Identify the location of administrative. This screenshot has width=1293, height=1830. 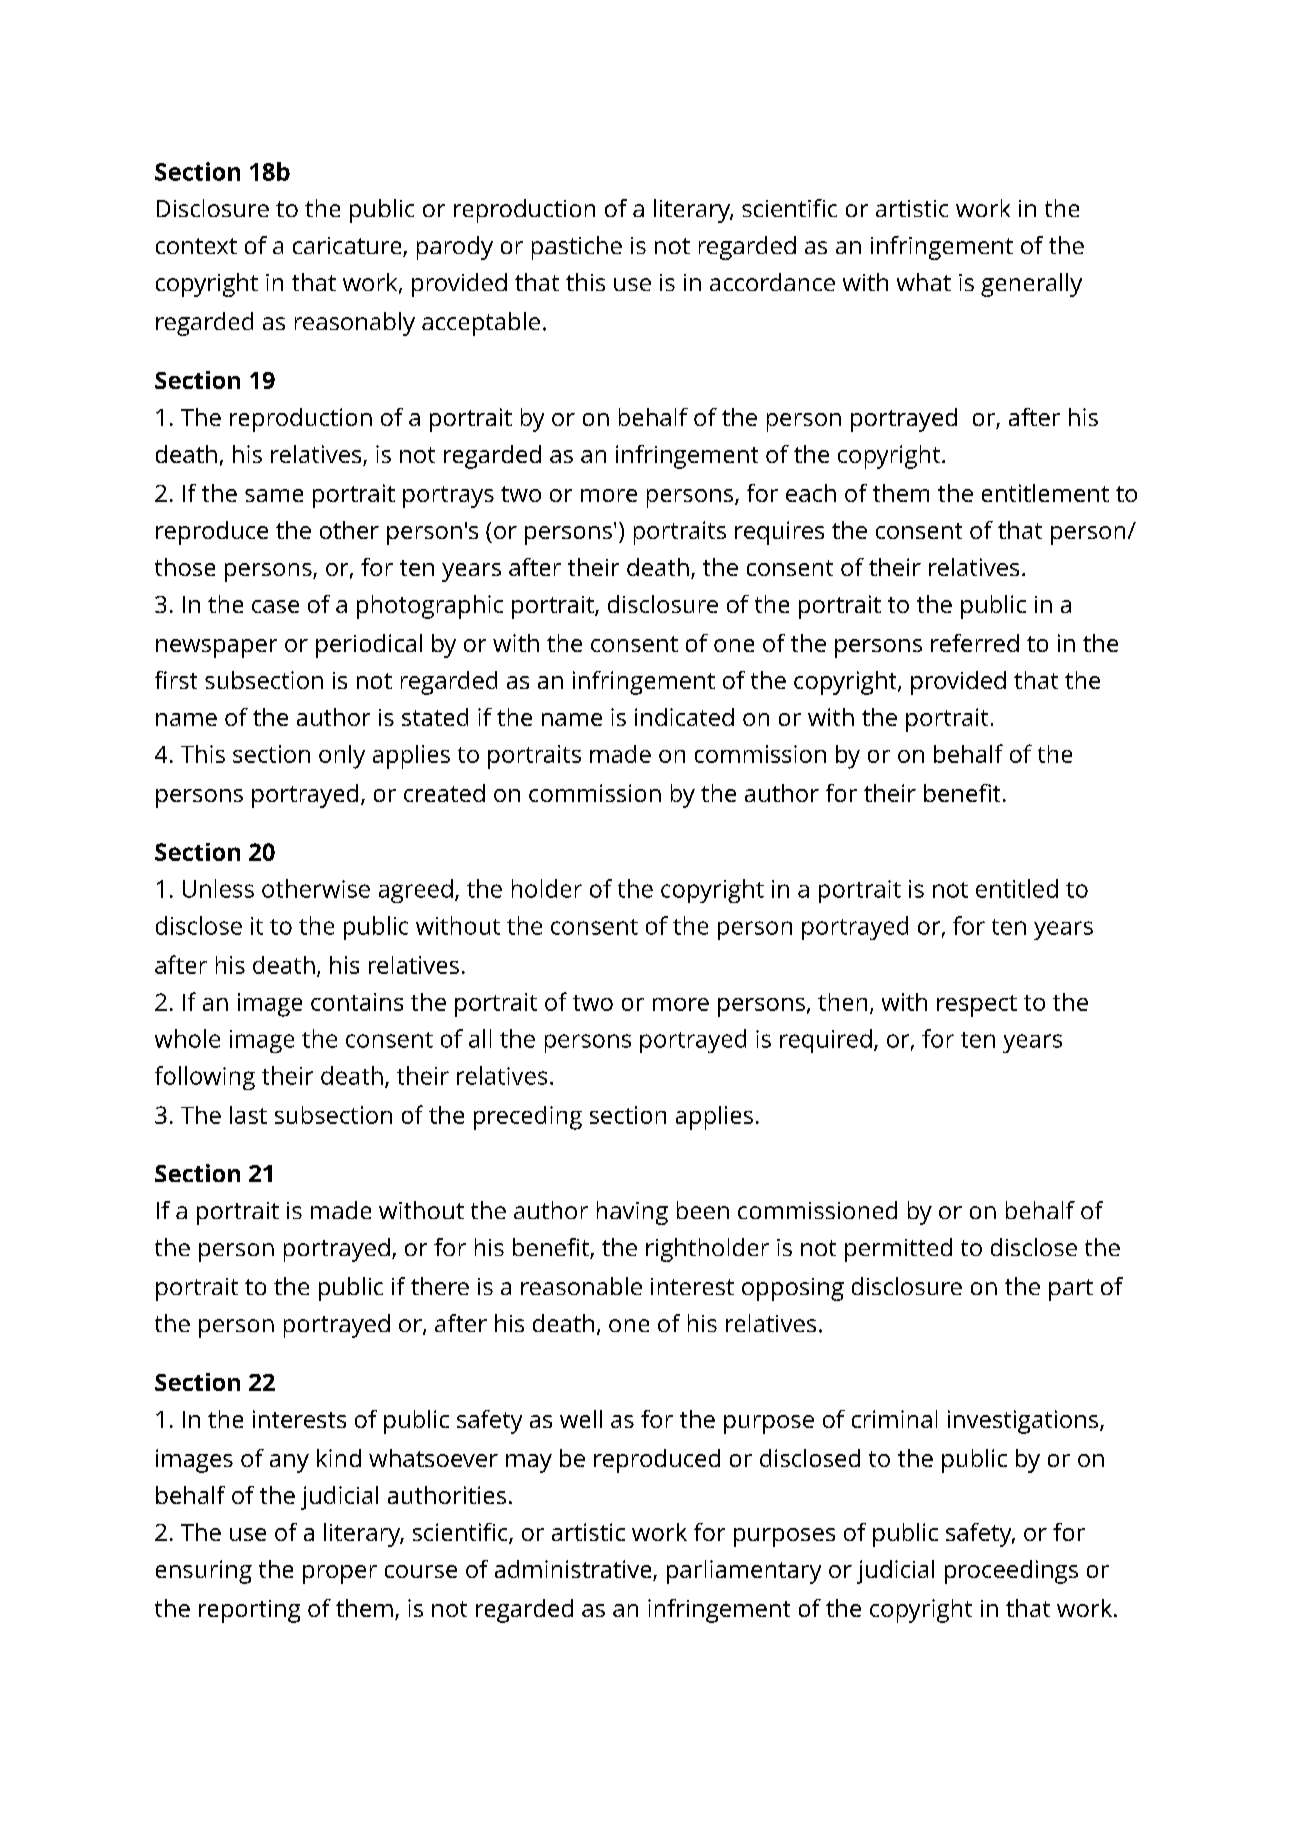
(574, 1570).
